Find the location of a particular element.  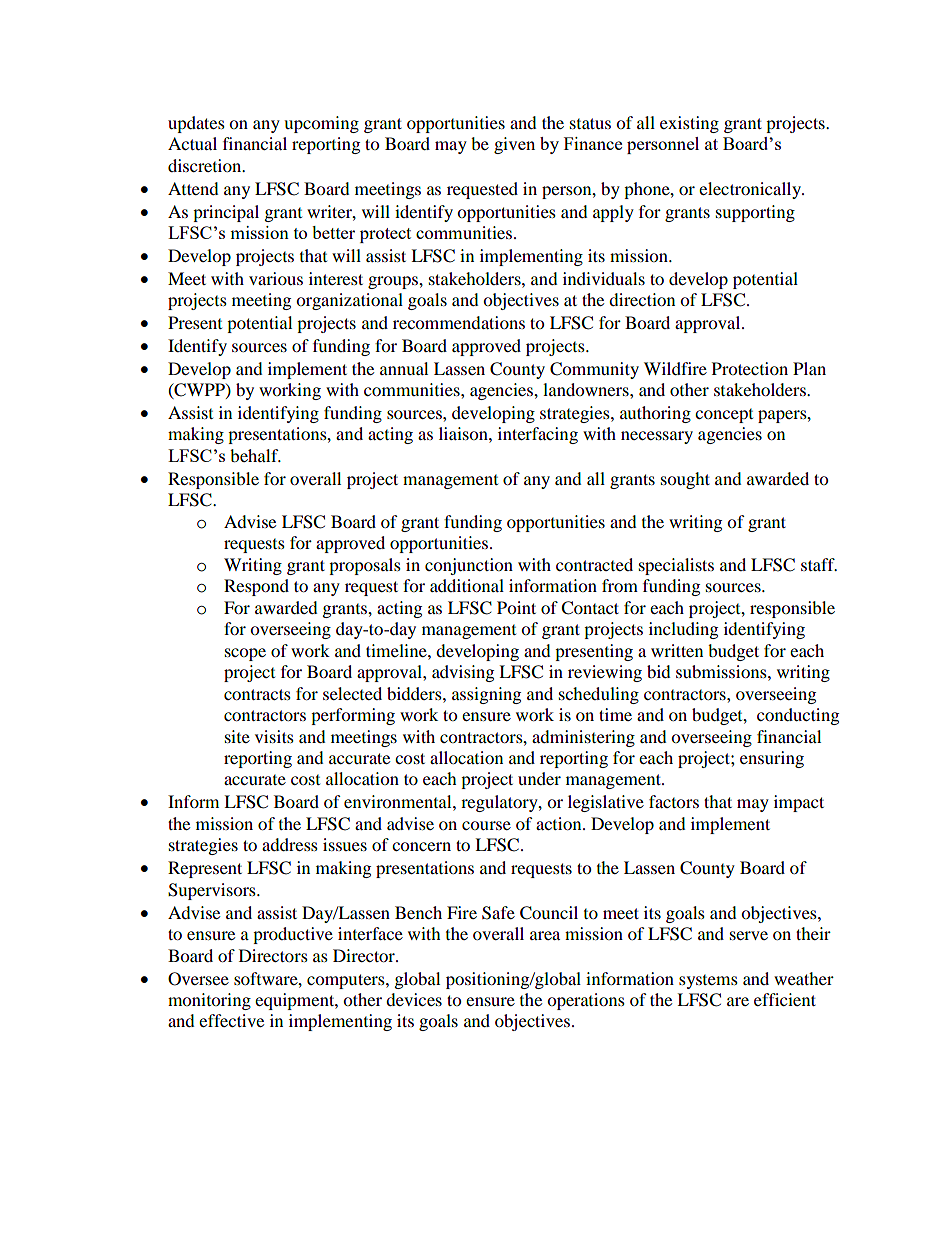

specialists is located at coordinates (676, 566).
